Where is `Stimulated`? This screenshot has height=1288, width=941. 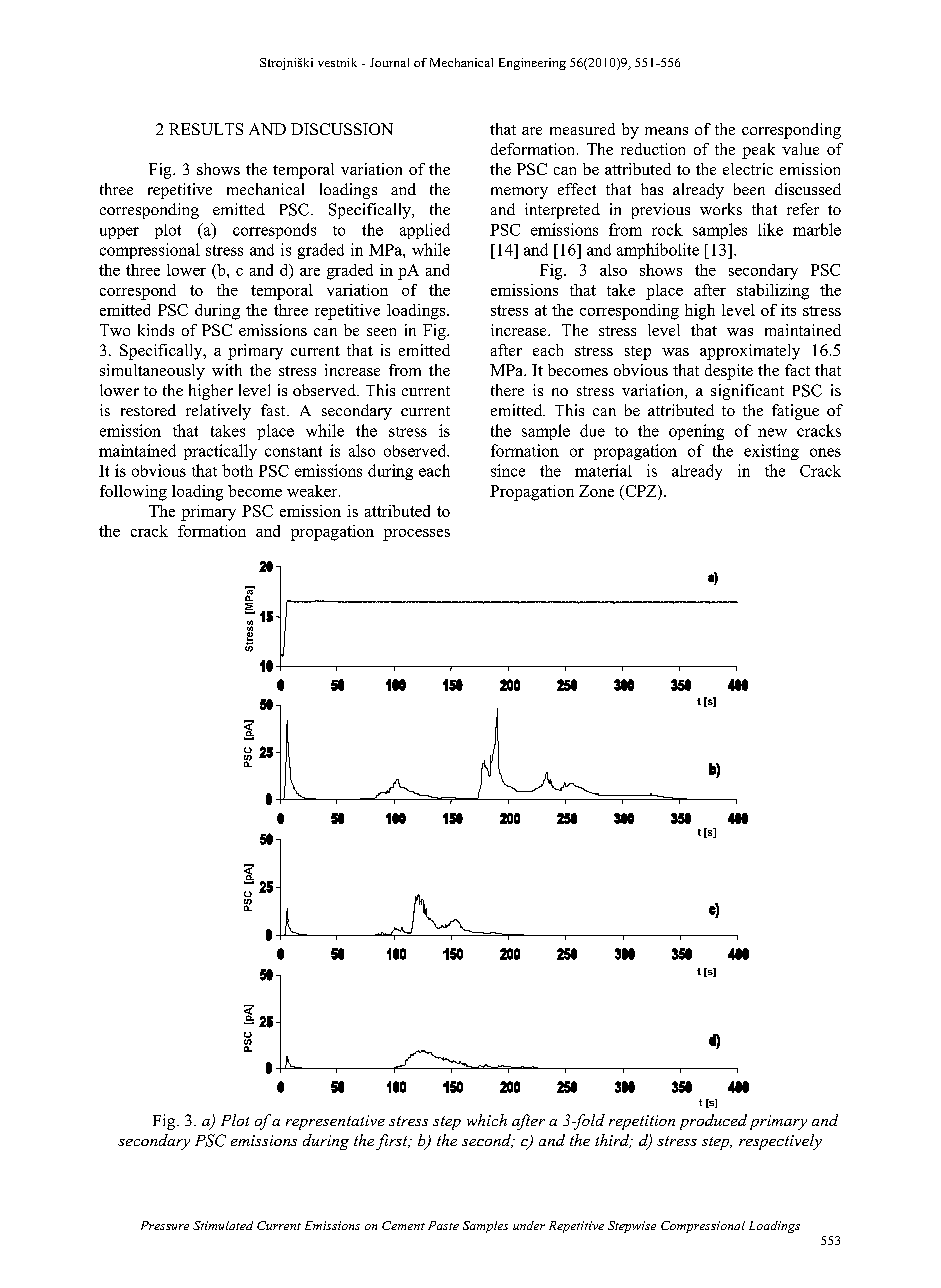
Stimulated is located at coordinates (223, 1225).
